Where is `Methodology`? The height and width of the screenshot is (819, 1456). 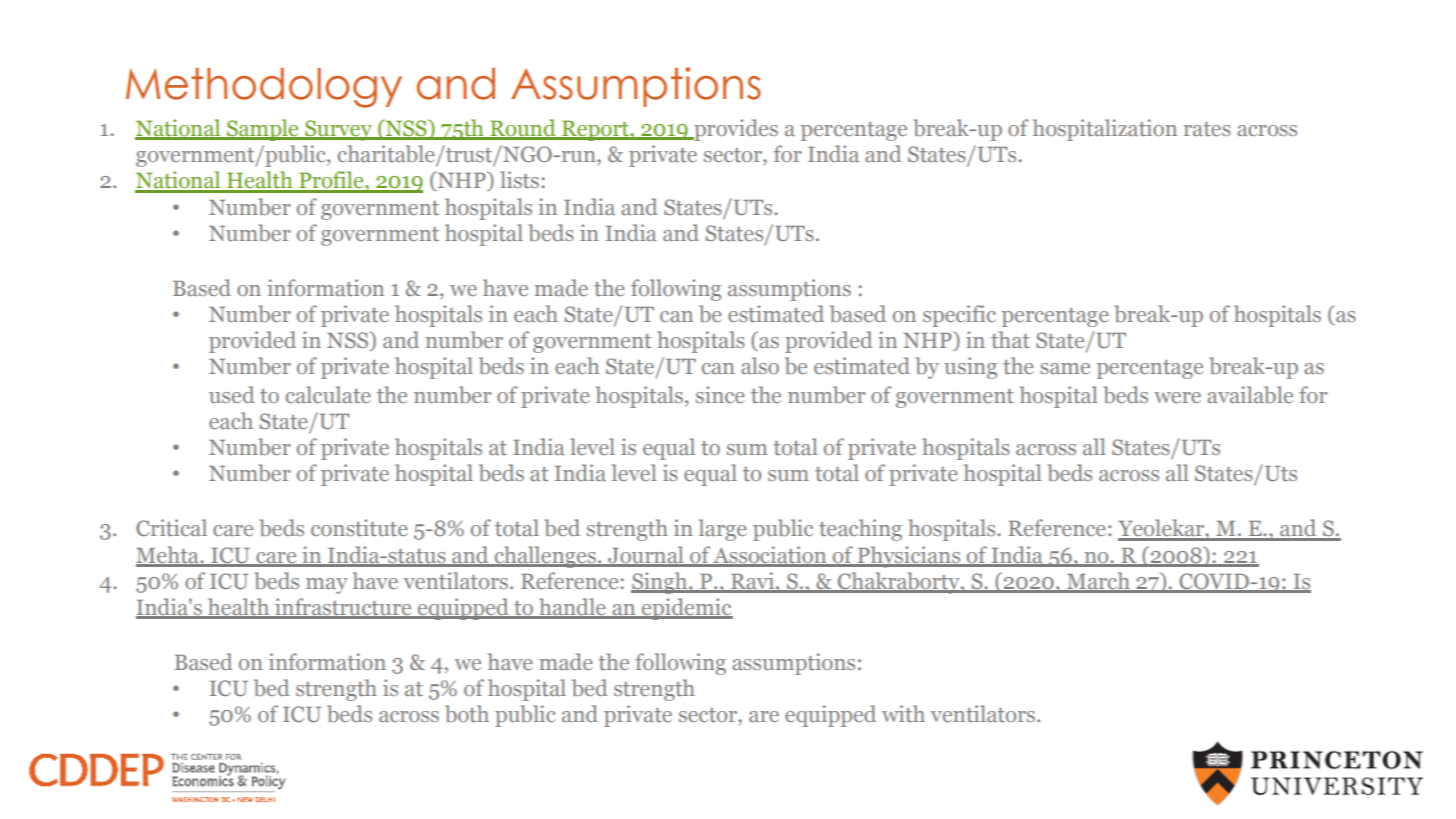
Methodology is located at coordinates (264, 88).
